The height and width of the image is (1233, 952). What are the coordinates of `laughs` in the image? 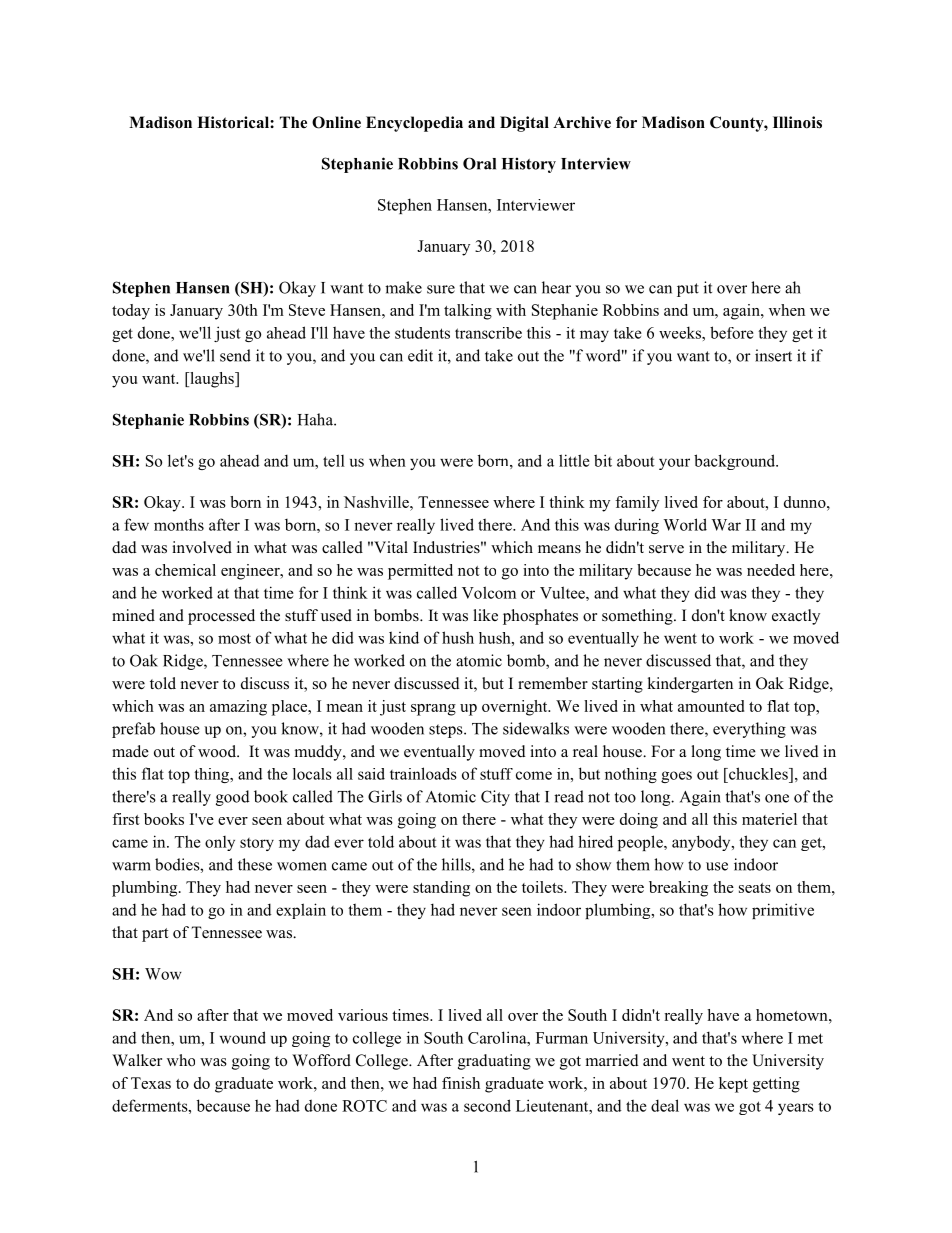 It's located at (212, 380).
